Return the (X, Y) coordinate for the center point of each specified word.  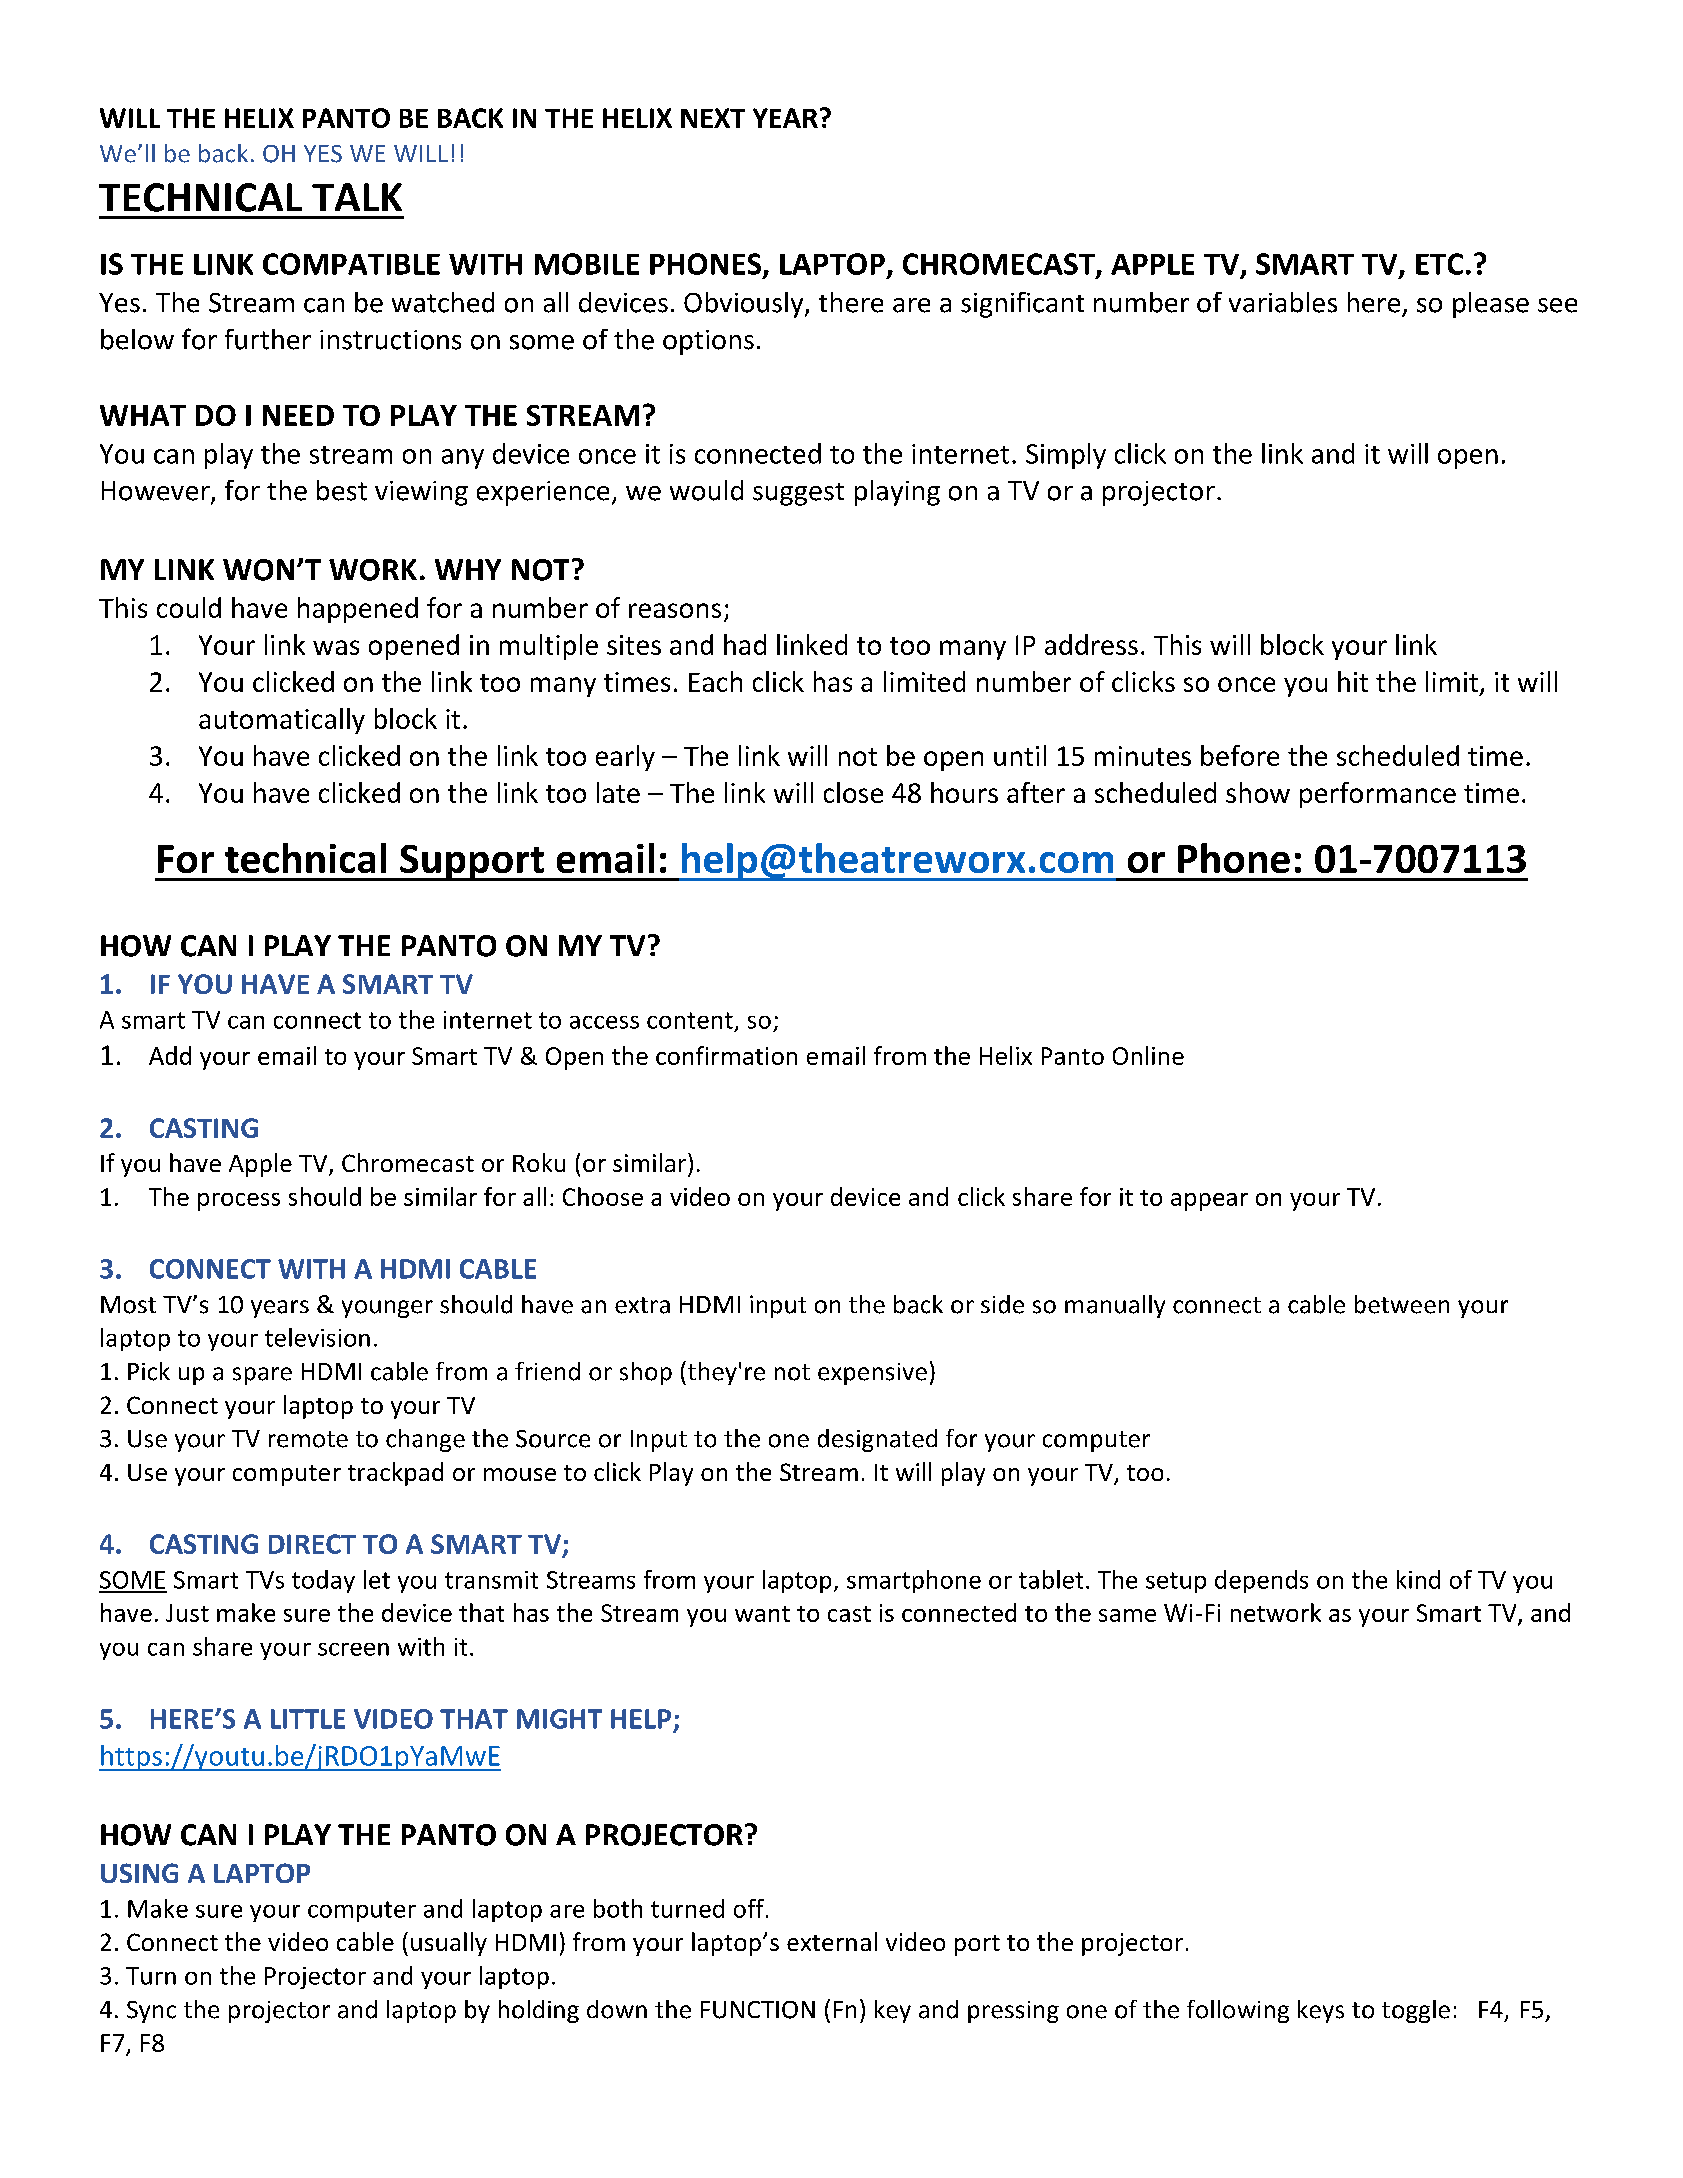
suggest (798, 494)
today (323, 1581)
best (342, 490)
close (853, 792)
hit (1353, 681)
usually (449, 1944)
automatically (282, 721)
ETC (1439, 264)
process (239, 1202)
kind (1418, 1579)
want (762, 1614)
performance (1378, 795)
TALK (357, 197)
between (1402, 1304)
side (1002, 1304)
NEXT (713, 118)
